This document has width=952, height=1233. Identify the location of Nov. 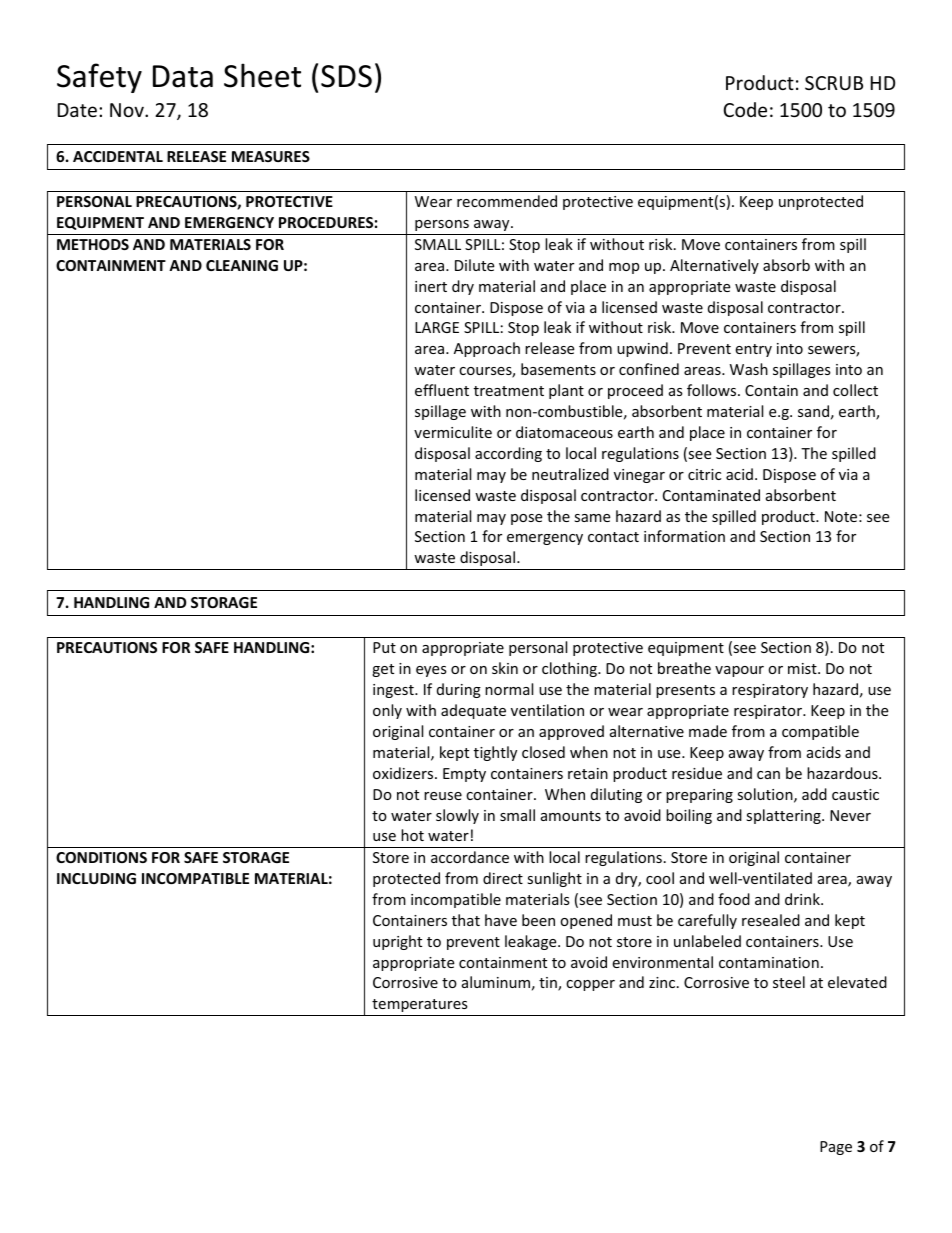
(128, 110).
